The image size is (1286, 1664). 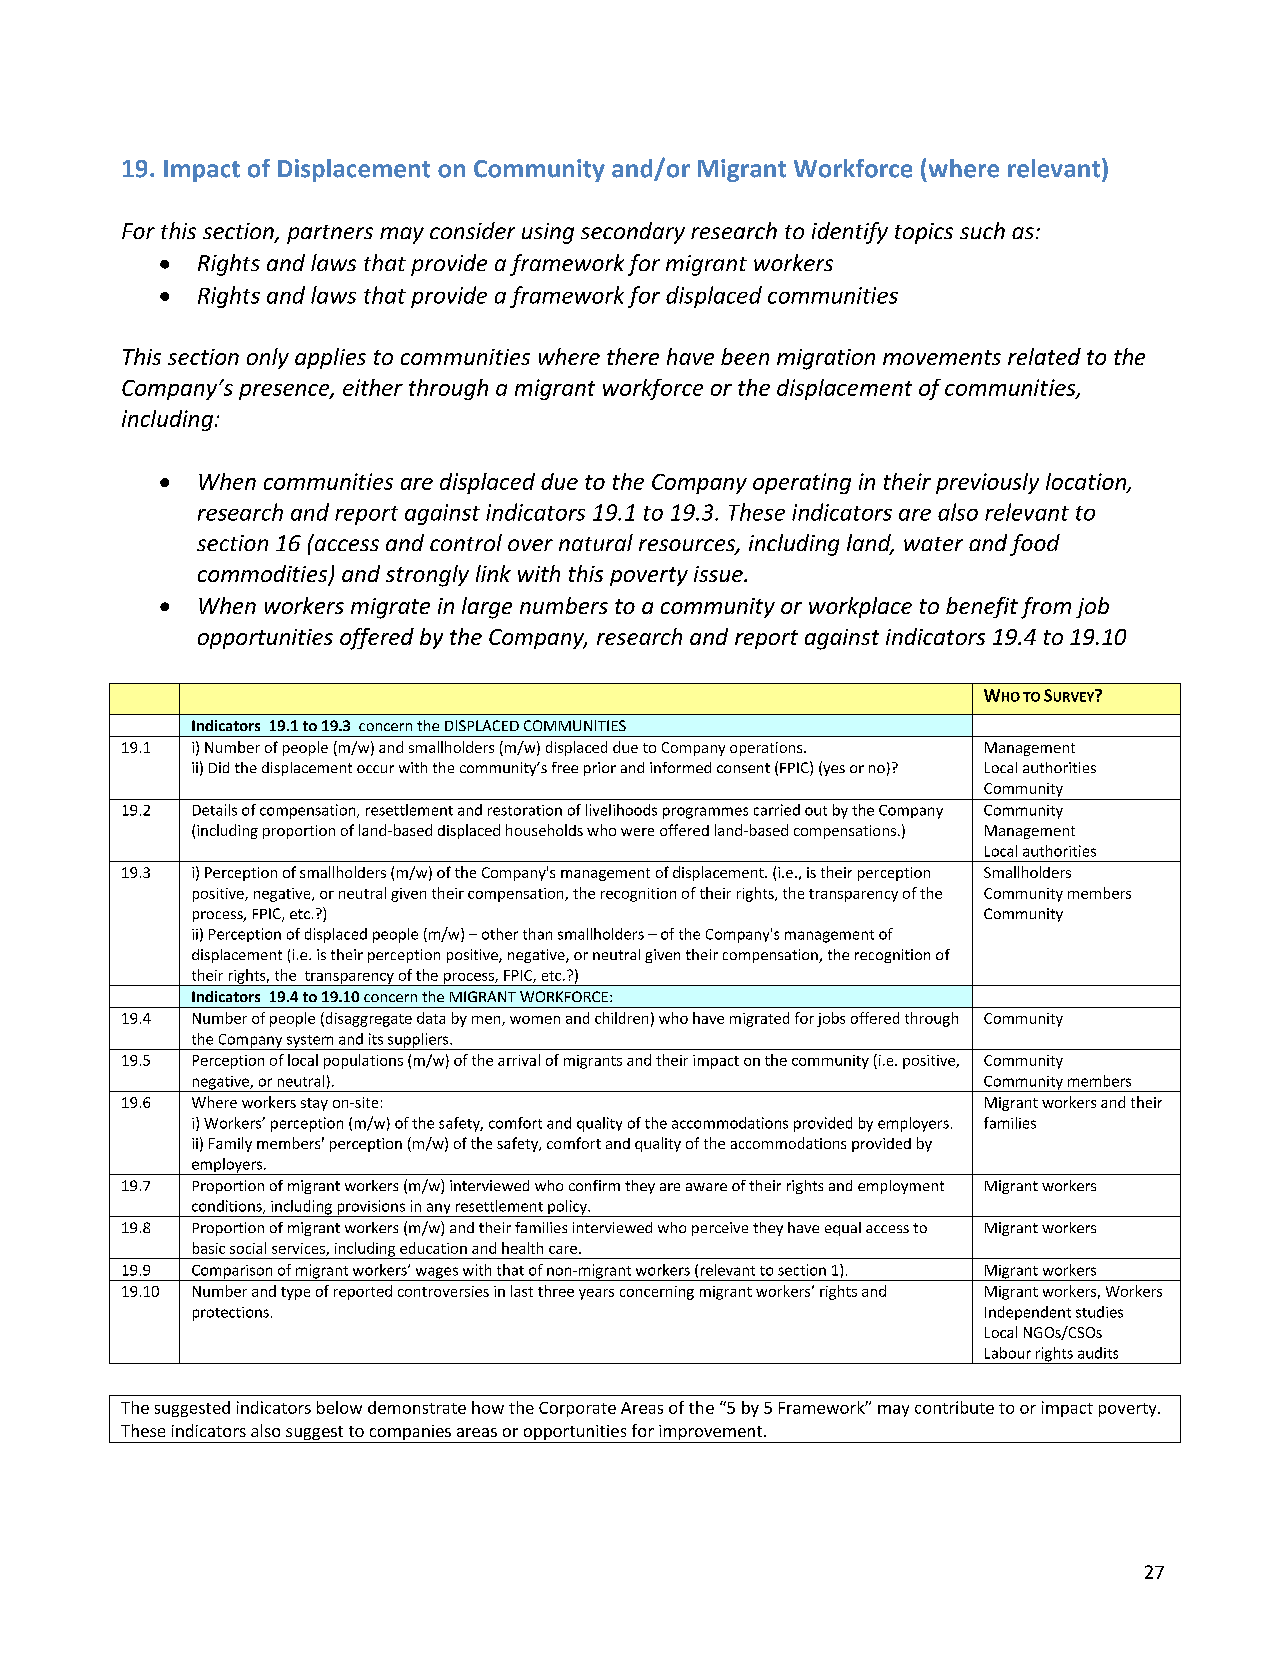 What do you see at coordinates (339, 1407) in the screenshot?
I see `below` at bounding box center [339, 1407].
